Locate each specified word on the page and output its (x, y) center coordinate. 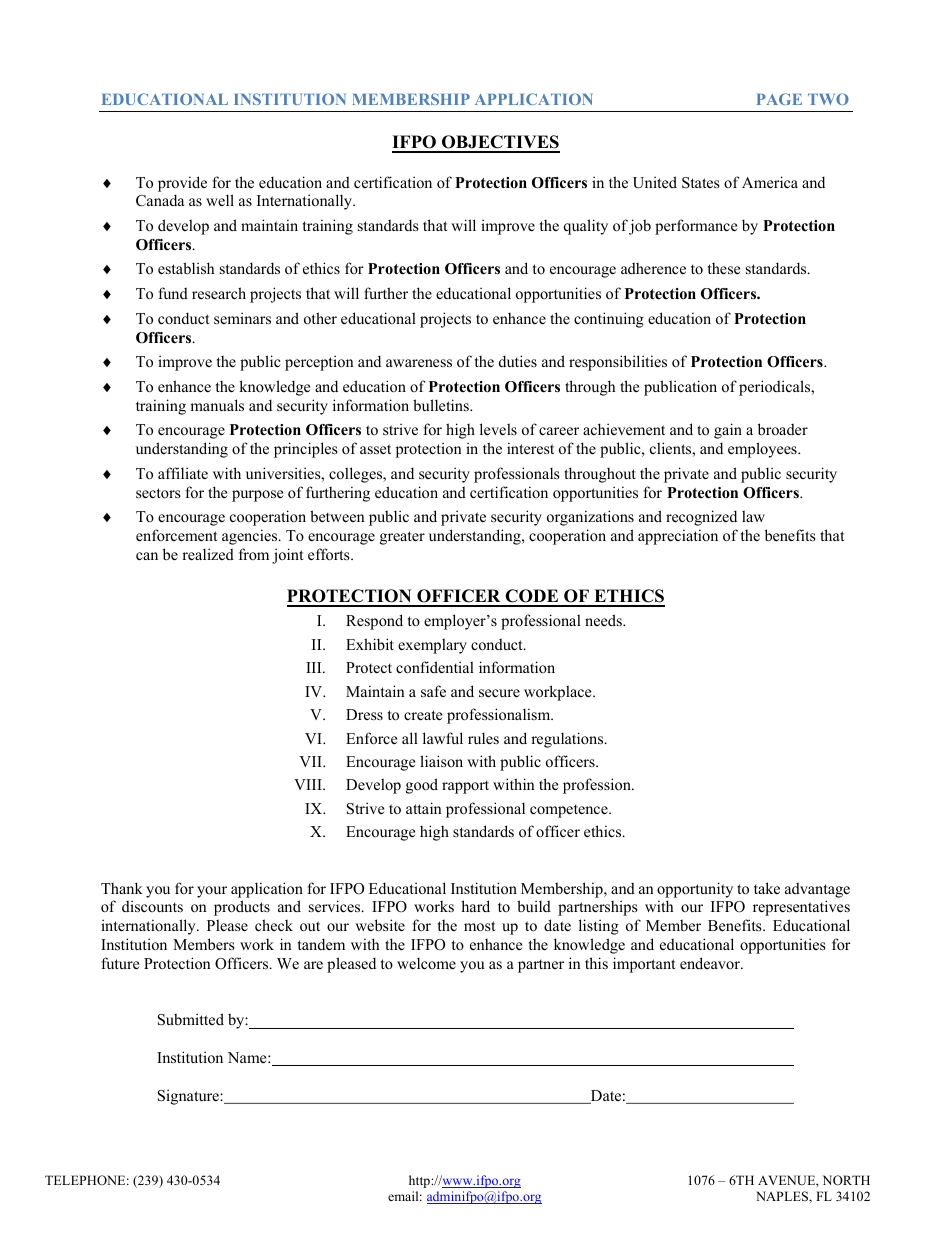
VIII (309, 784)
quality (586, 227)
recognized (701, 518)
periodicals (776, 388)
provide (182, 184)
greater (402, 538)
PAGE (779, 99)
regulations (568, 740)
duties (518, 361)
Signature (189, 1097)
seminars (242, 318)
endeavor (711, 963)
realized (208, 554)
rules (483, 738)
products (242, 908)
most (479, 926)
